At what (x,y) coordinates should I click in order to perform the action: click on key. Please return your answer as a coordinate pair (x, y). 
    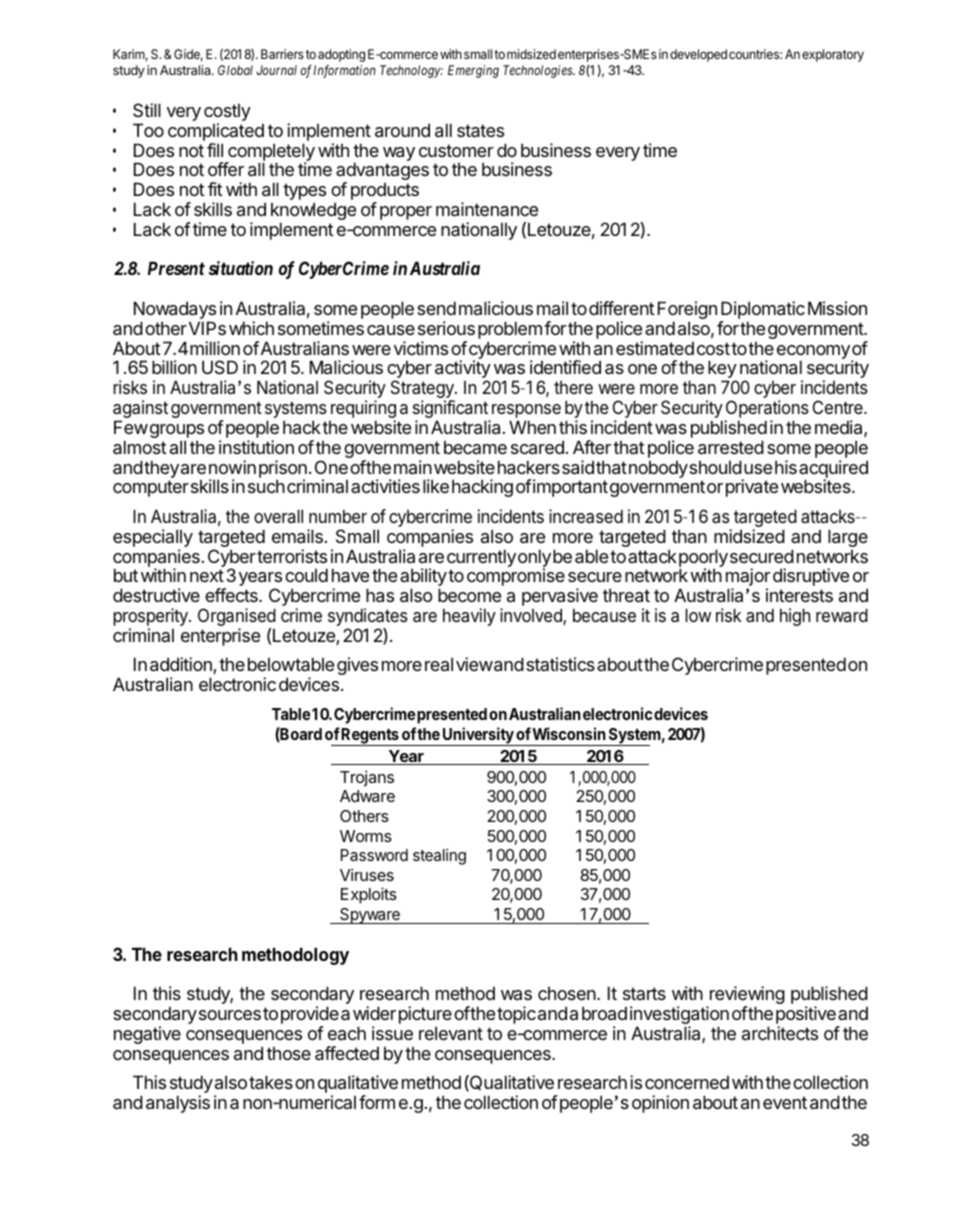
    Looking at the image, I should click on (722, 370).
